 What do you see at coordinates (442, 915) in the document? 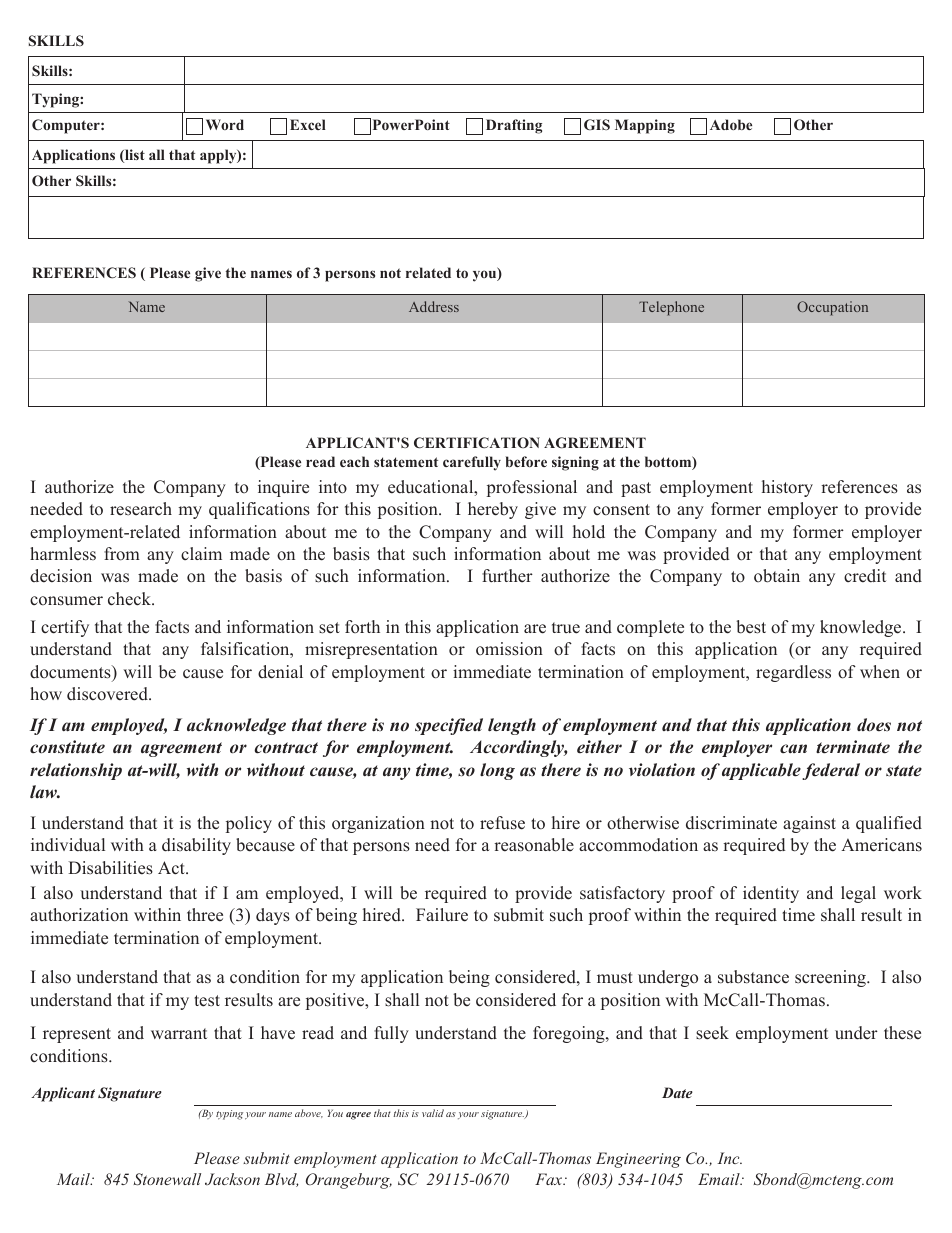
I see `Failure` at bounding box center [442, 915].
